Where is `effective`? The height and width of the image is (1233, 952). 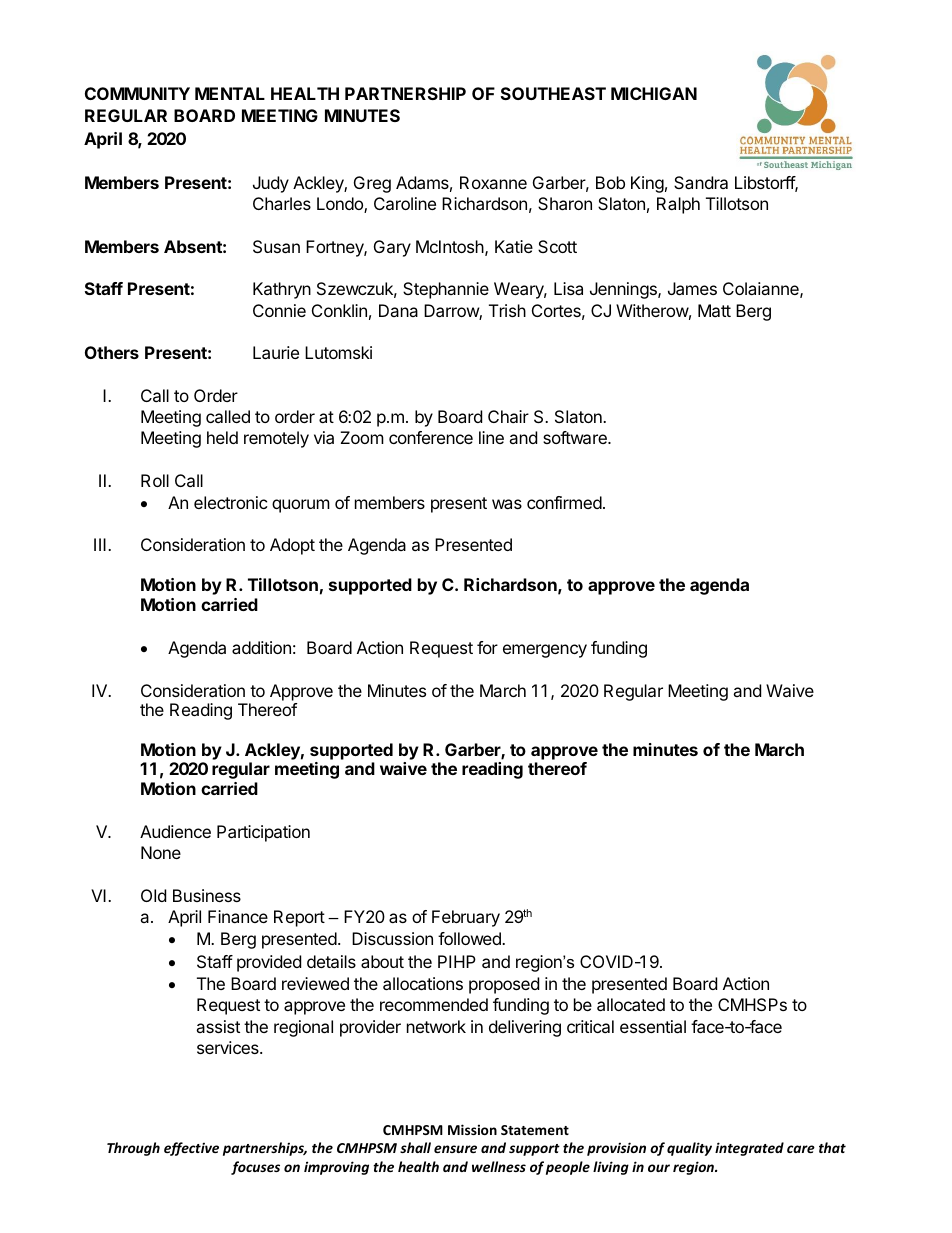 effective is located at coordinates (191, 1149).
